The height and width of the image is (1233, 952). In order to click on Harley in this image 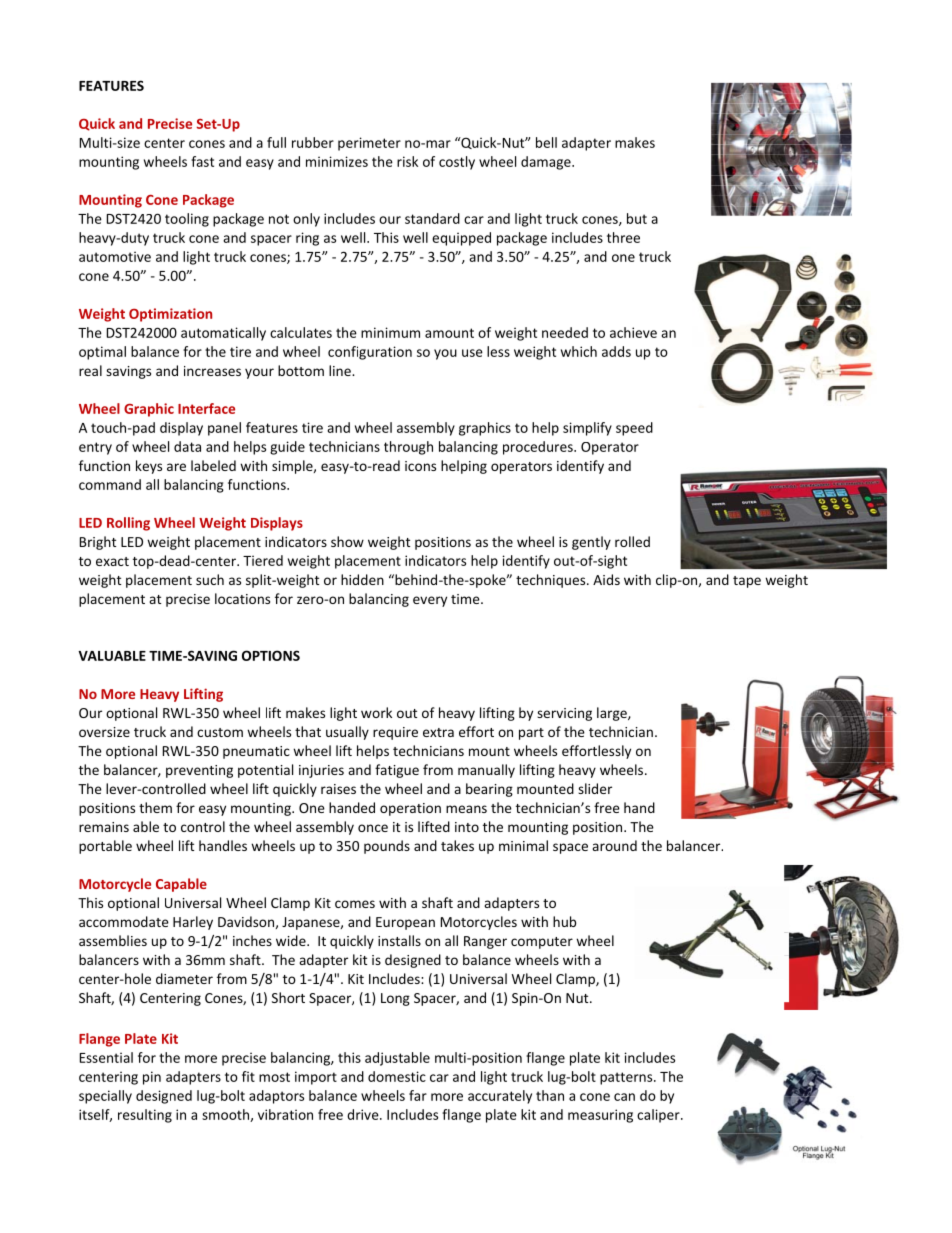, I will do `click(193, 923)`.
